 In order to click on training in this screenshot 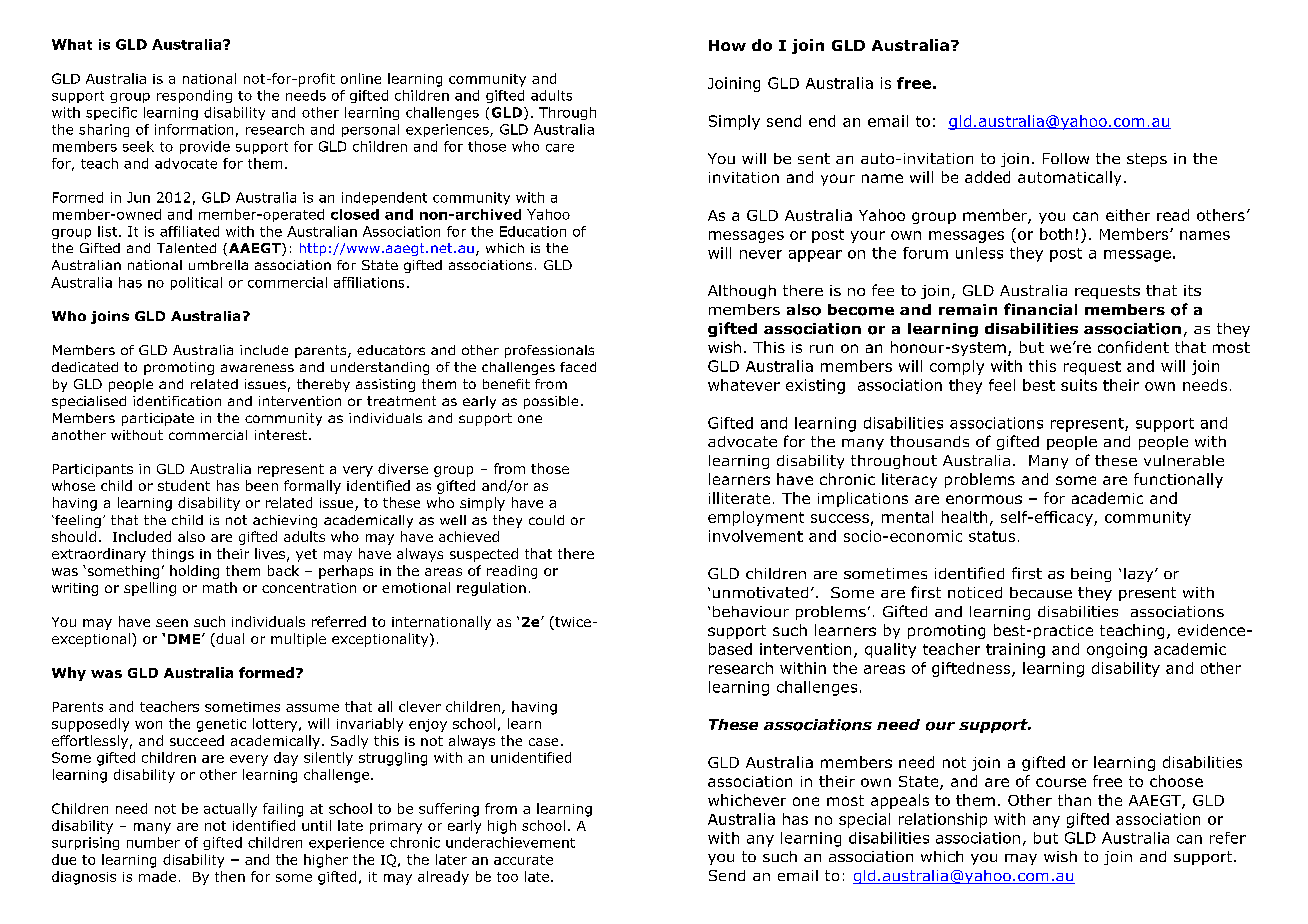, I will do `click(1015, 650)`.
